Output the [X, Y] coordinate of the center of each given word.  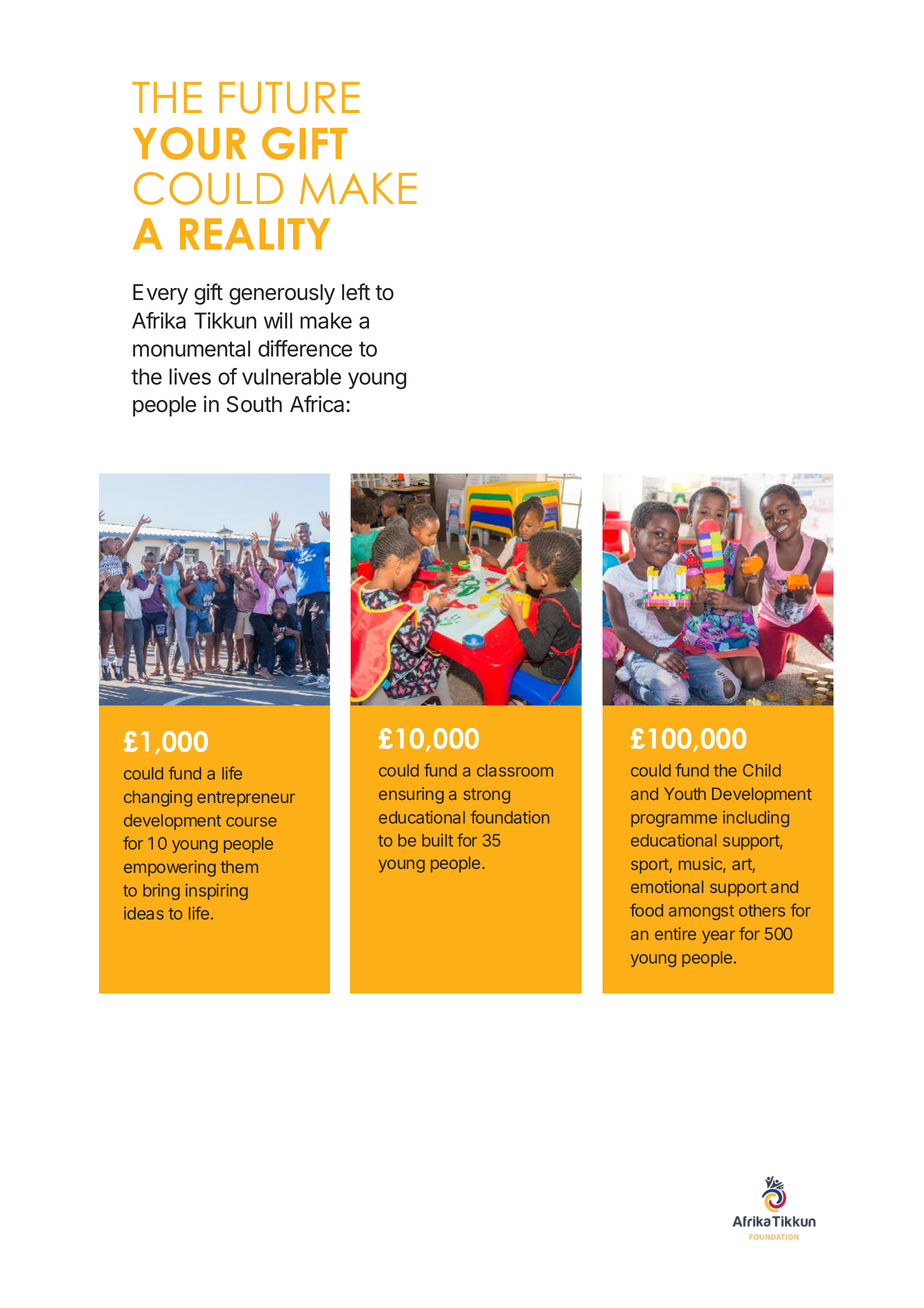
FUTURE [289, 98]
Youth [685, 793]
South [254, 404]
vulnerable [291, 376]
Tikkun [225, 320]
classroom [515, 770]
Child [762, 770]
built [437, 840]
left [356, 292]
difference [305, 348]
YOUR [189, 143]
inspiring [217, 892]
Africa [318, 404]
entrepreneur [246, 799]
